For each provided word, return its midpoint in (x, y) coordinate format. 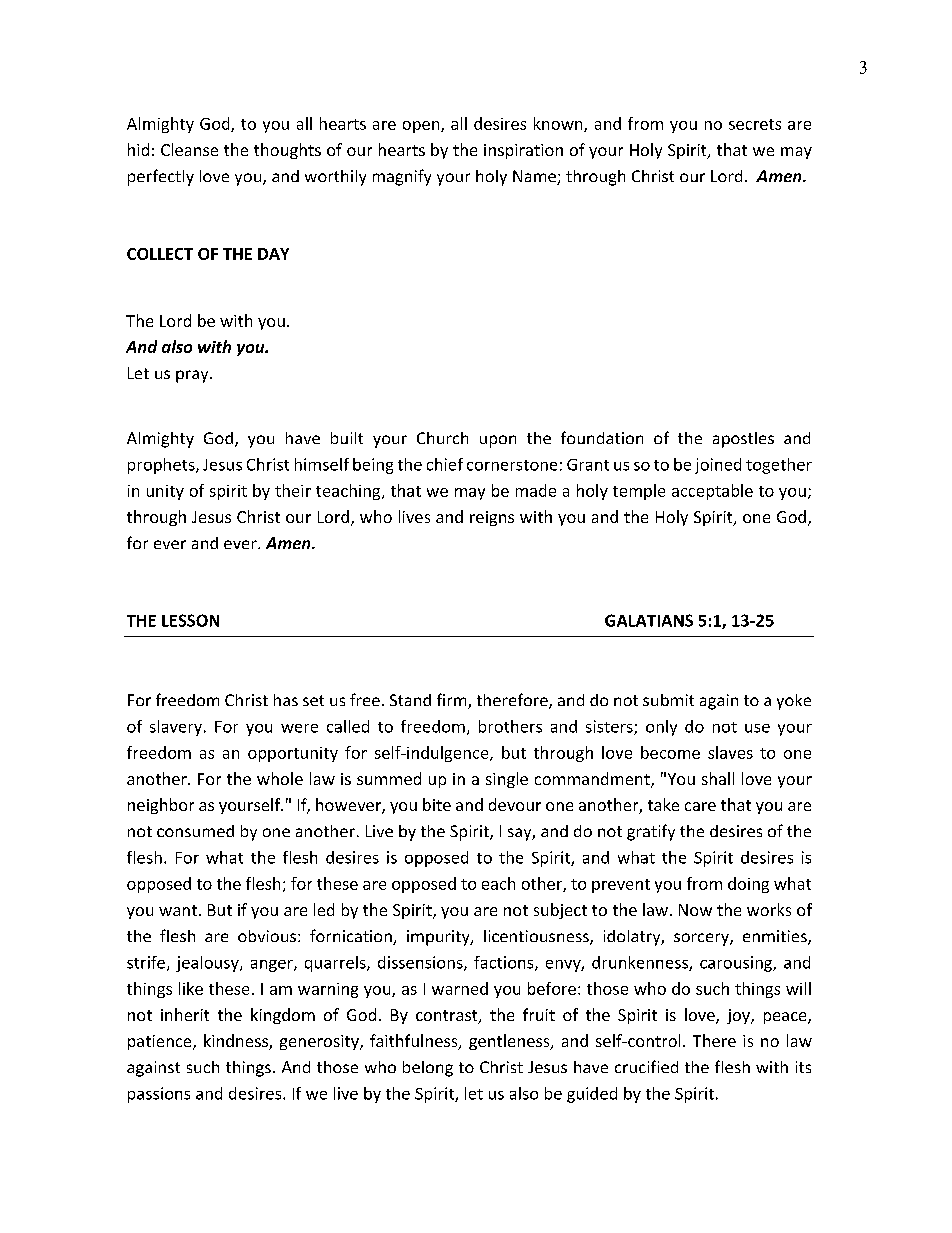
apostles (743, 440)
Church (442, 438)
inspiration (523, 151)
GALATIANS (649, 620)
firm (453, 701)
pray (193, 376)
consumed (195, 831)
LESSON (190, 620)
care (700, 806)
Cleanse (189, 149)
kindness (237, 1042)
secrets (755, 124)
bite (437, 804)
